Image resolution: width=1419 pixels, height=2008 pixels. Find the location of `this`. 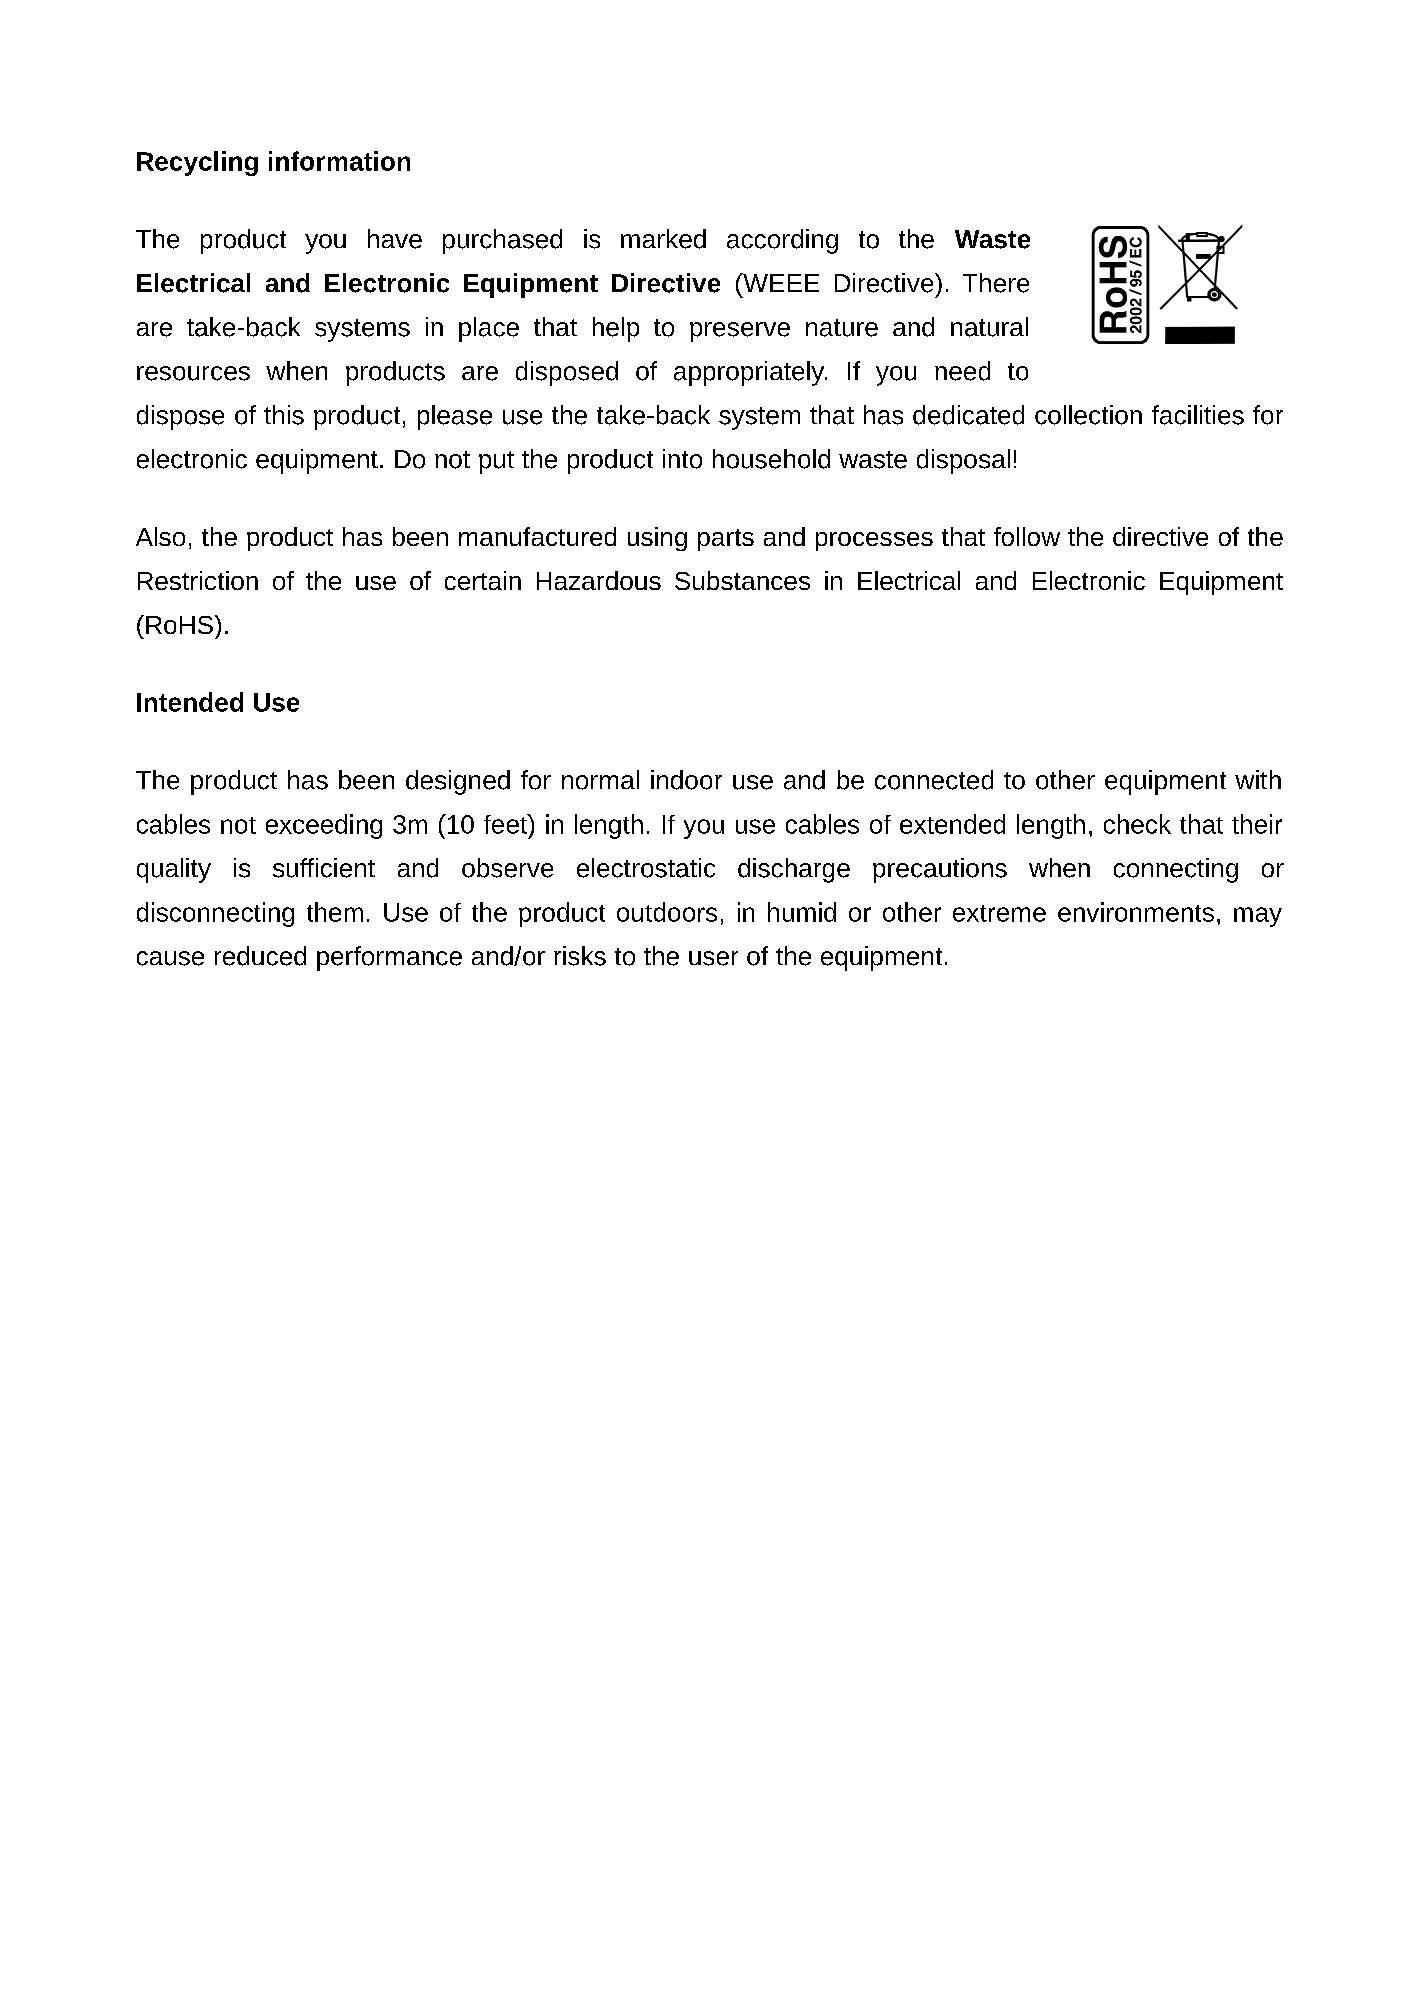

this is located at coordinates (284, 415).
